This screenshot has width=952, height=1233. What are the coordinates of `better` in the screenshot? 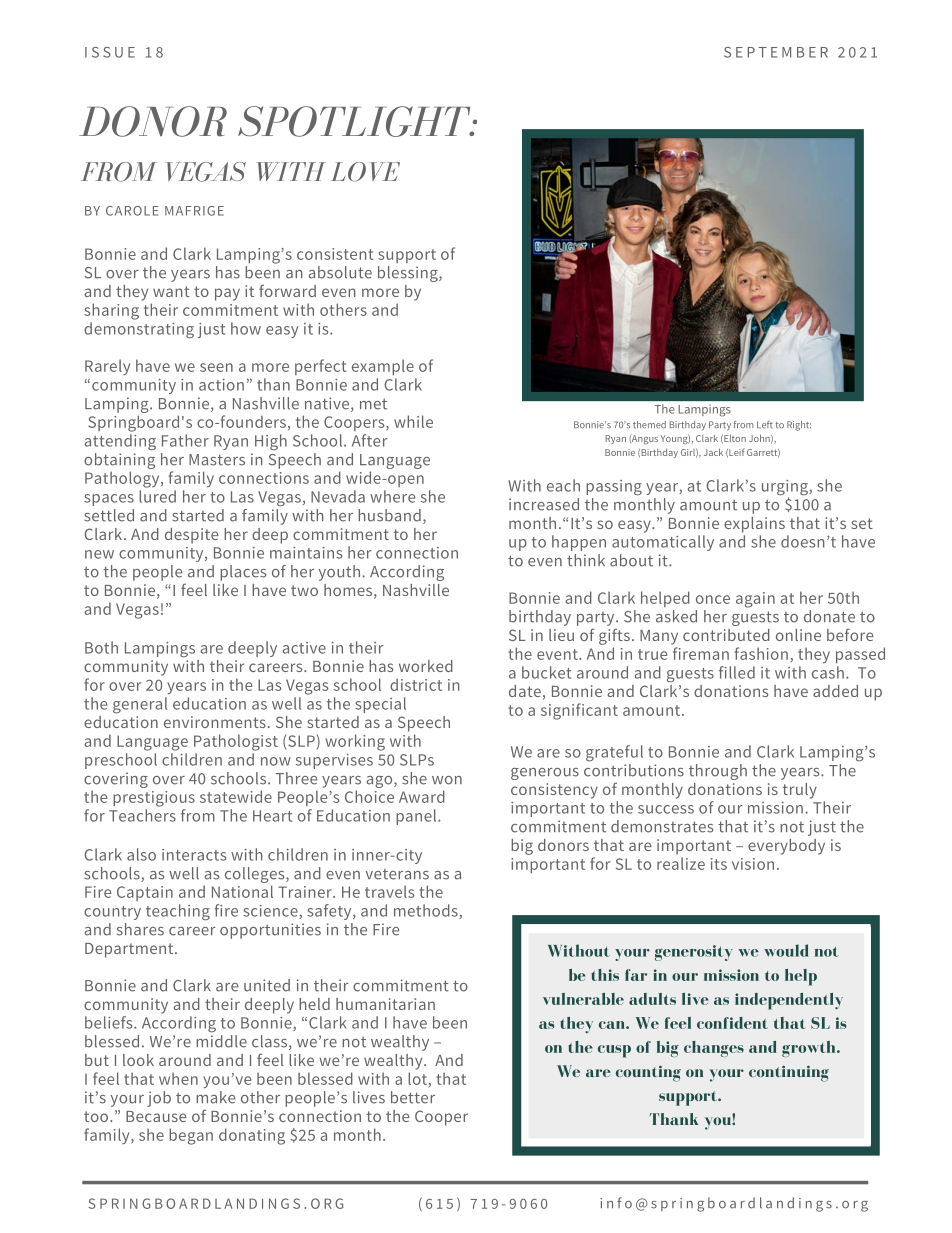 It's located at (413, 1097).
